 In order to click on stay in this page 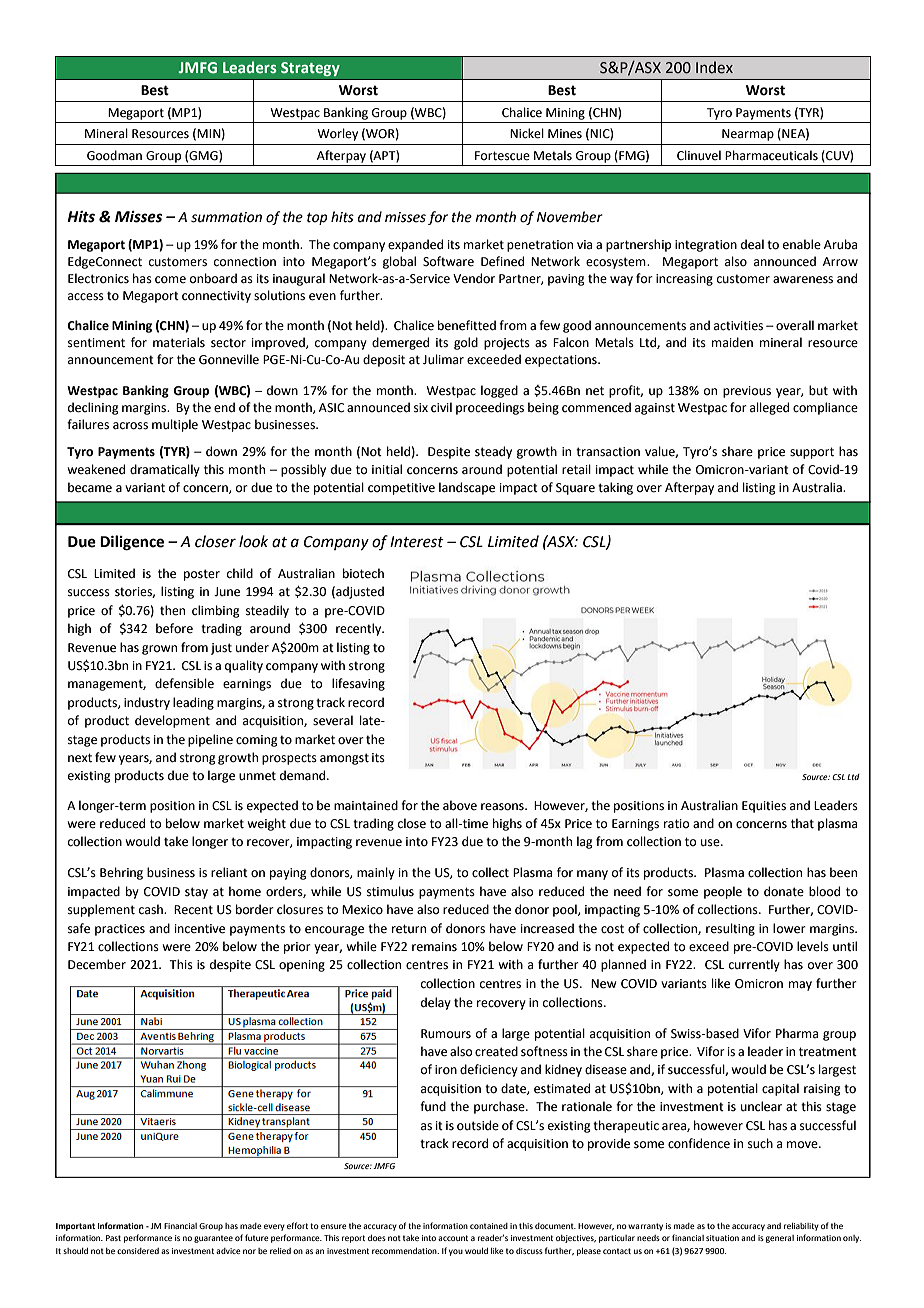, I will do `click(196, 893)`.
